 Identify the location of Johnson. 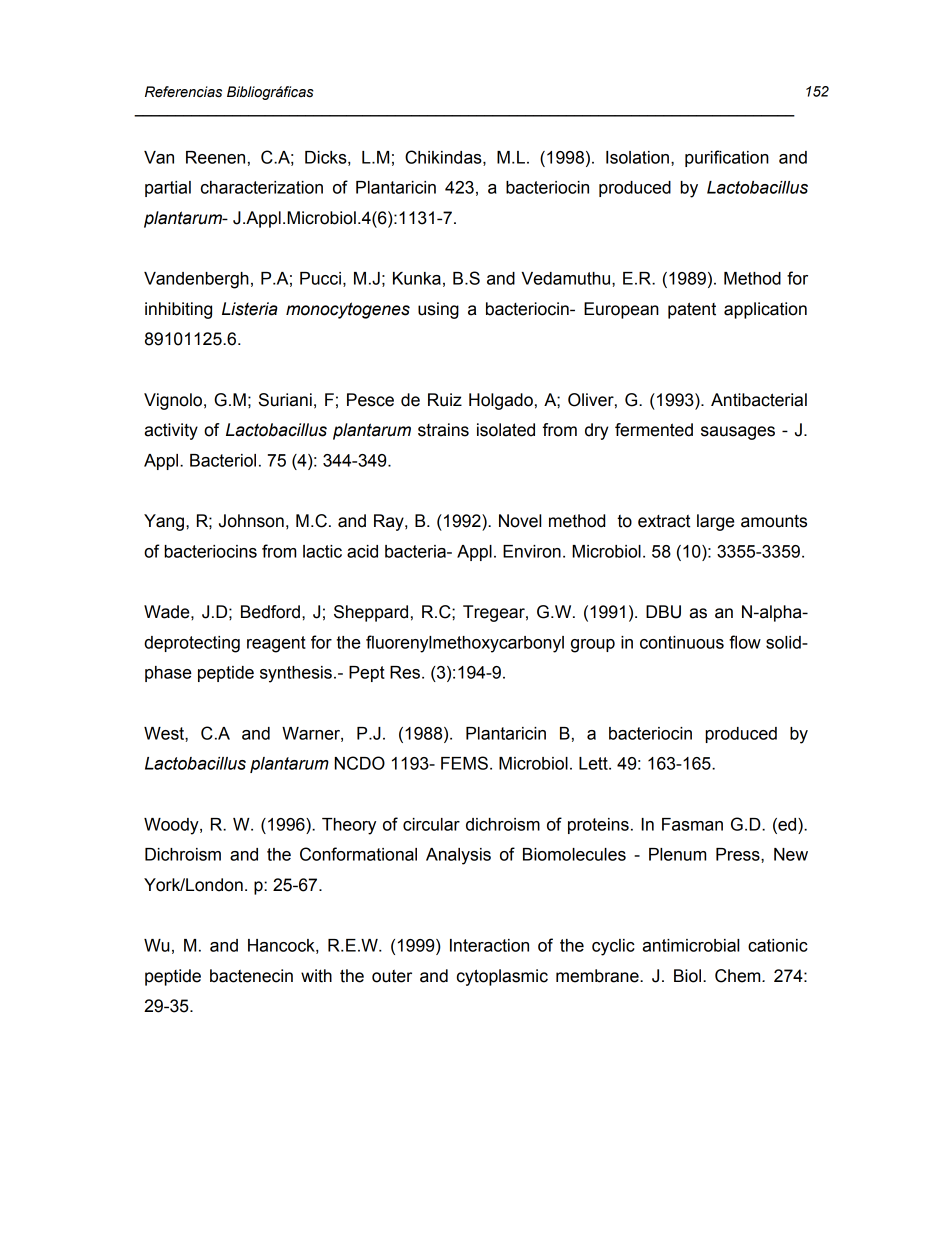
(251, 521).
